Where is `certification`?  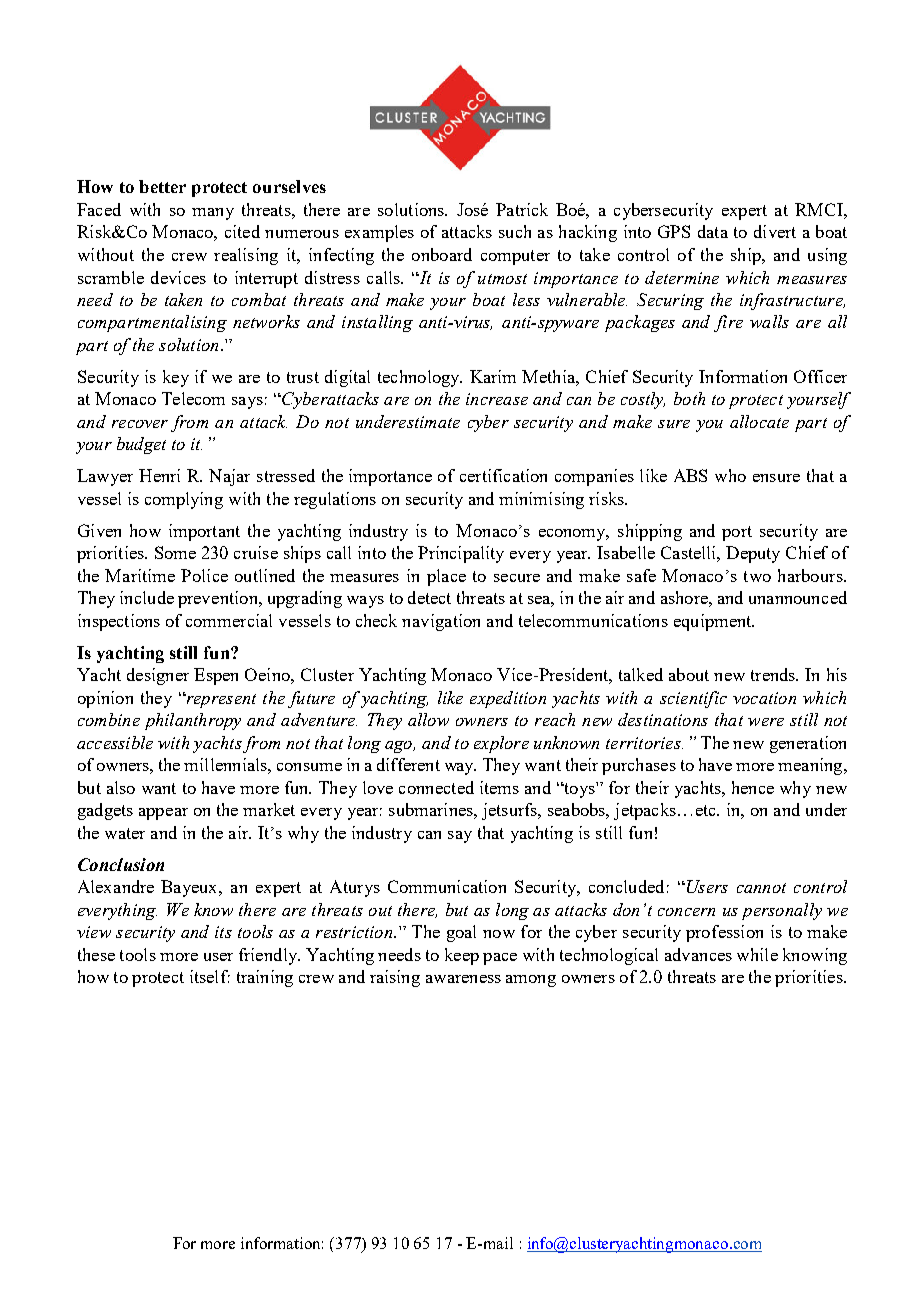 certification is located at coordinates (503, 475).
